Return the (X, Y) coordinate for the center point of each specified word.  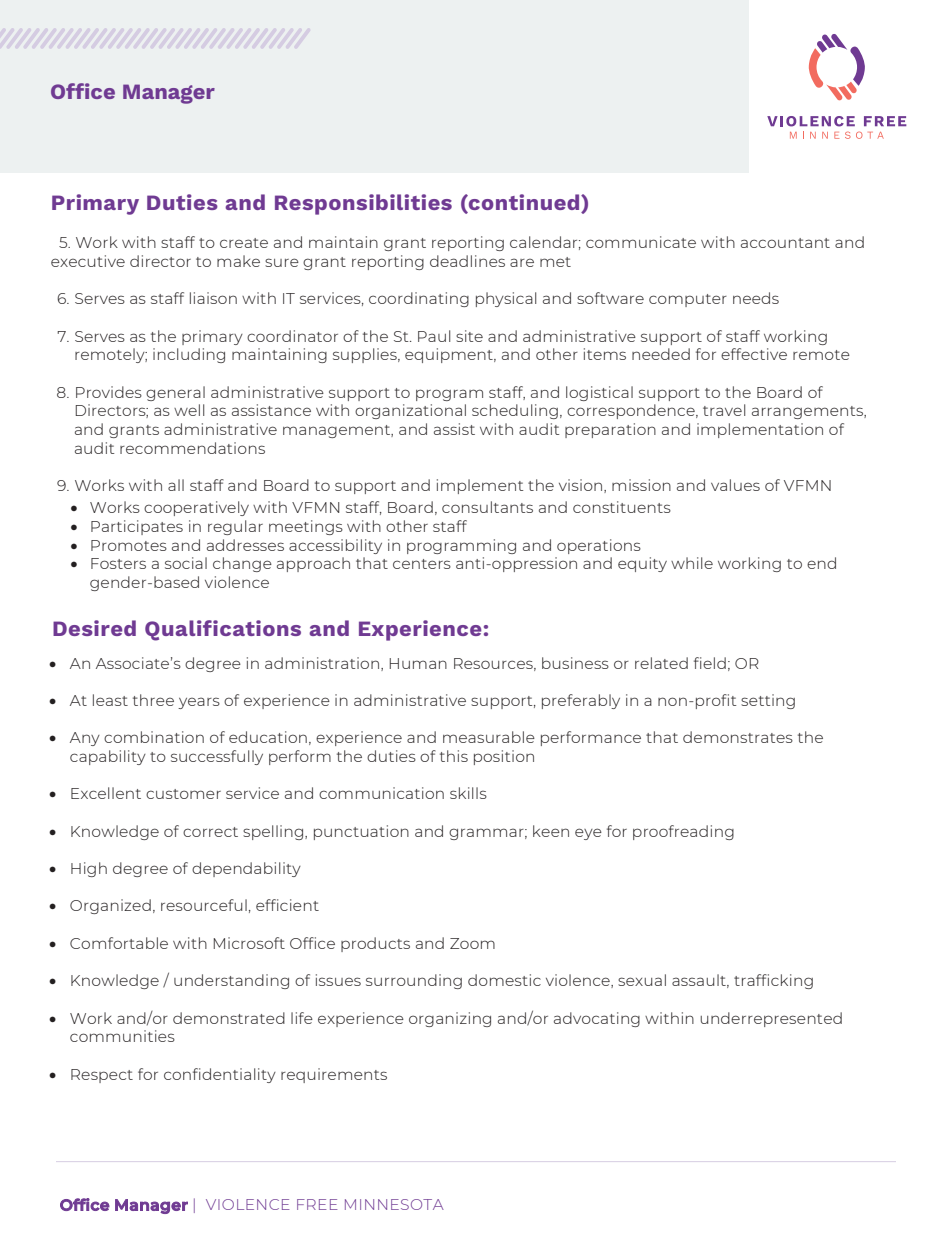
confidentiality (220, 1075)
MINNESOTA (394, 1204)
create (244, 243)
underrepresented (771, 1019)
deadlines (467, 261)
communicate (641, 242)
